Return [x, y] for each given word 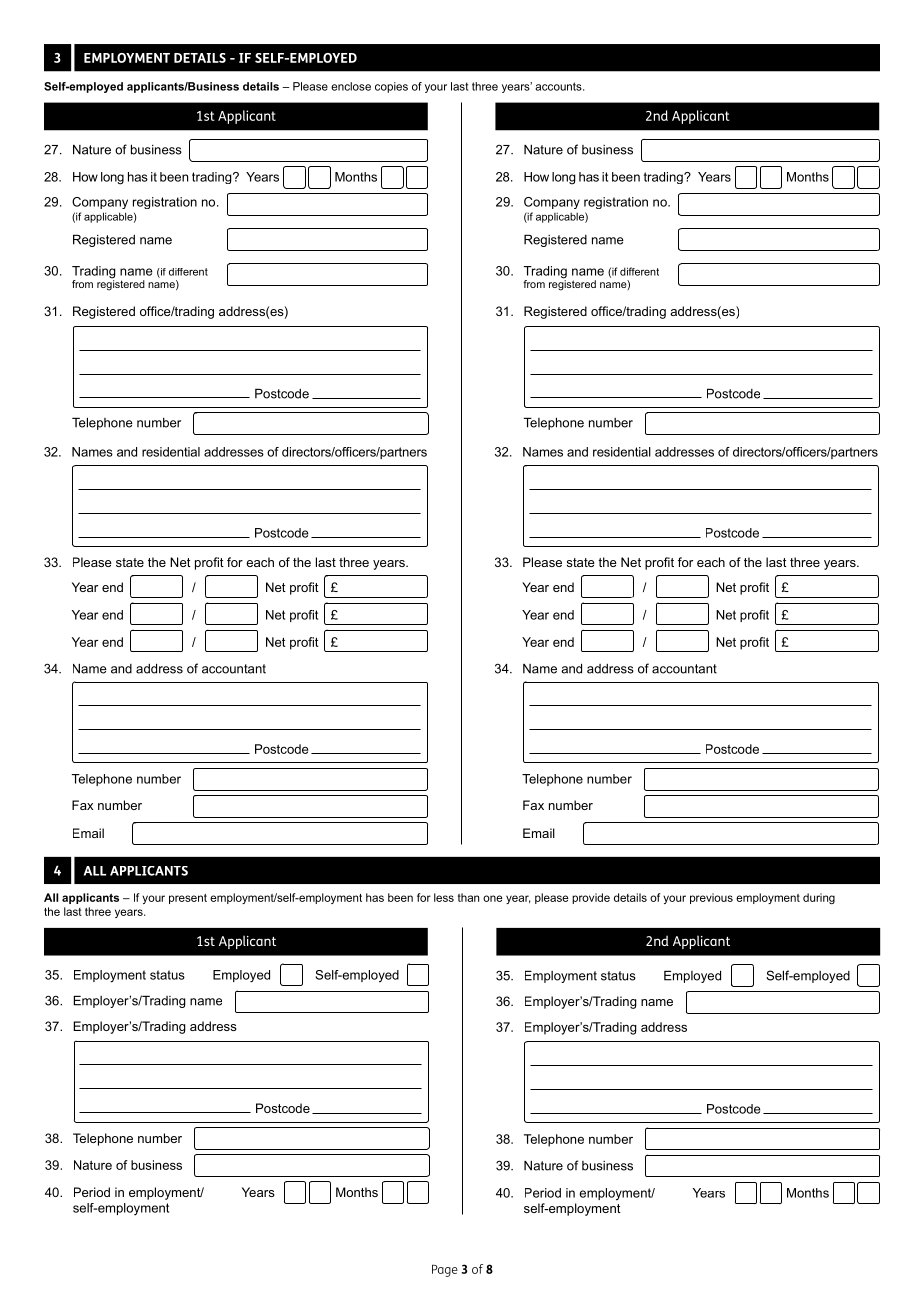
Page [445, 1271]
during [819, 898]
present [188, 899]
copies [391, 87]
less [444, 897]
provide [591, 898]
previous [711, 898]
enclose [351, 86]
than [468, 897]
